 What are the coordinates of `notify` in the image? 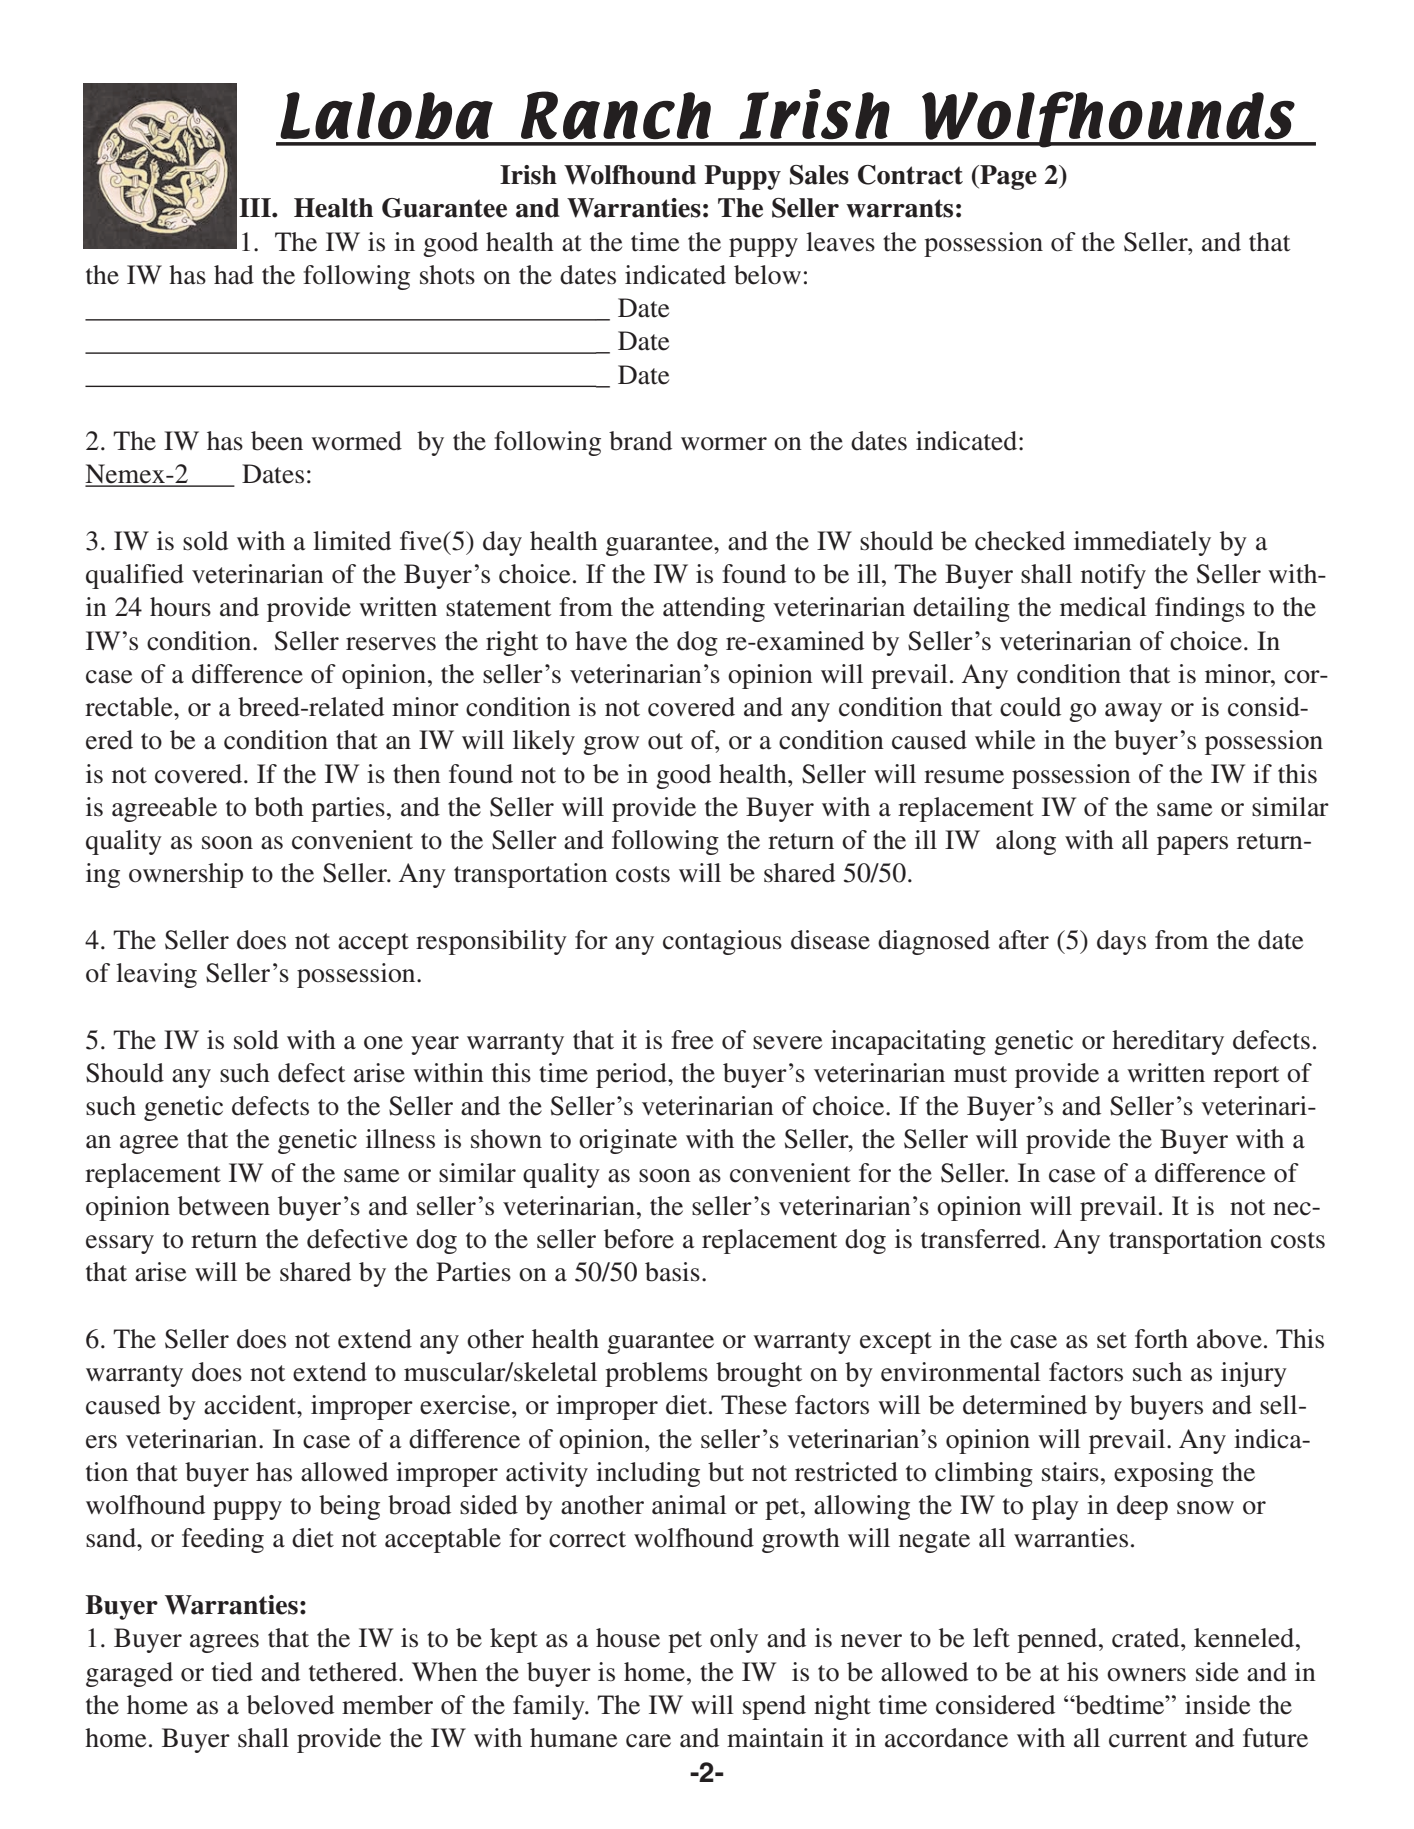 It's located at (1113, 576).
